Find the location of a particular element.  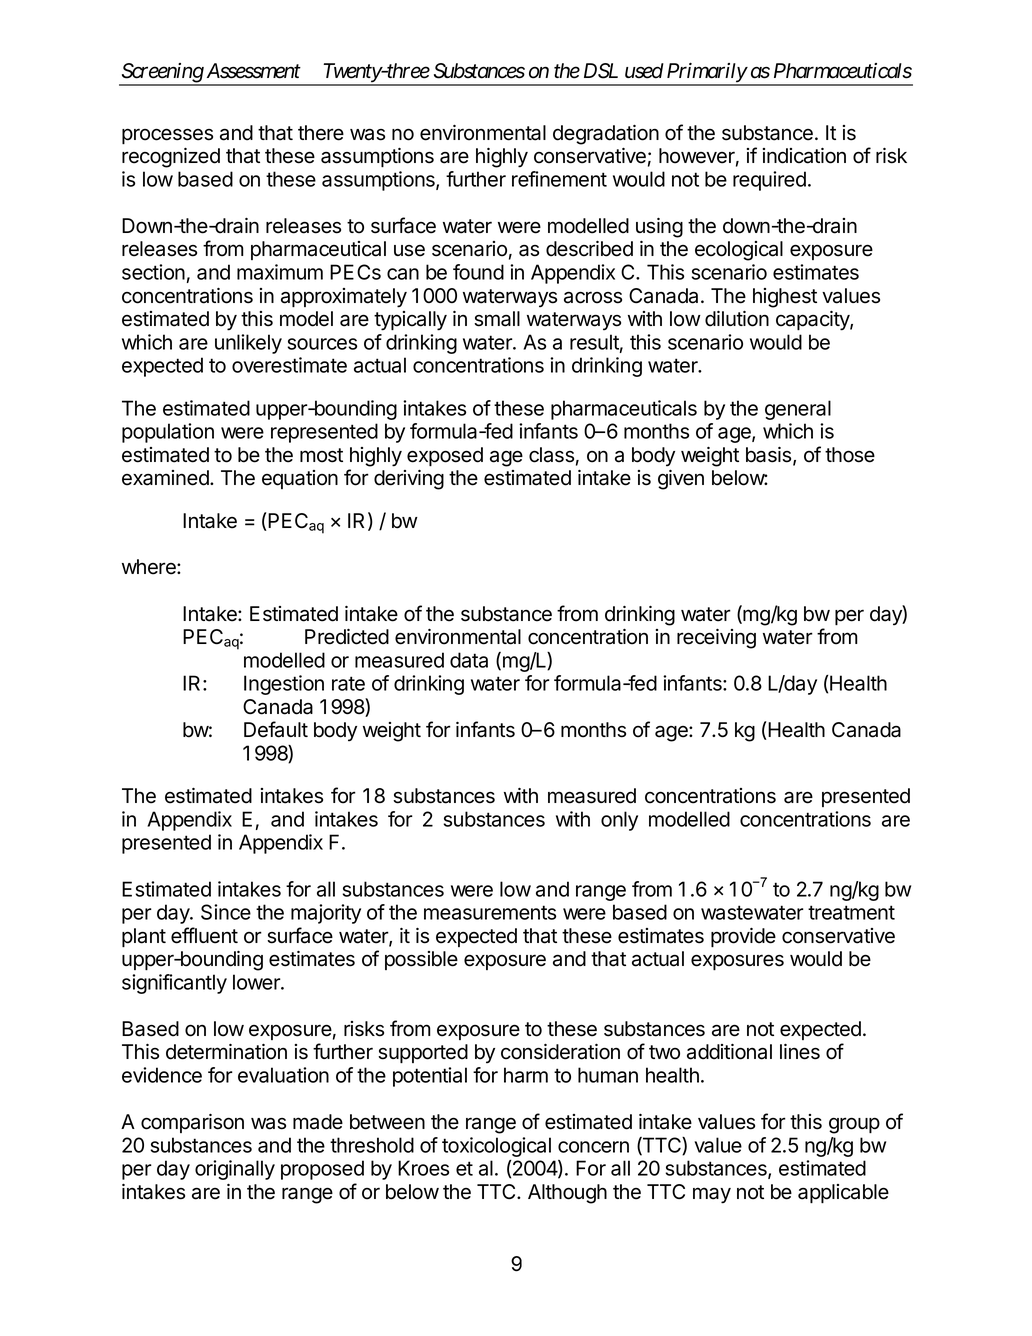

may is located at coordinates (712, 1195).
